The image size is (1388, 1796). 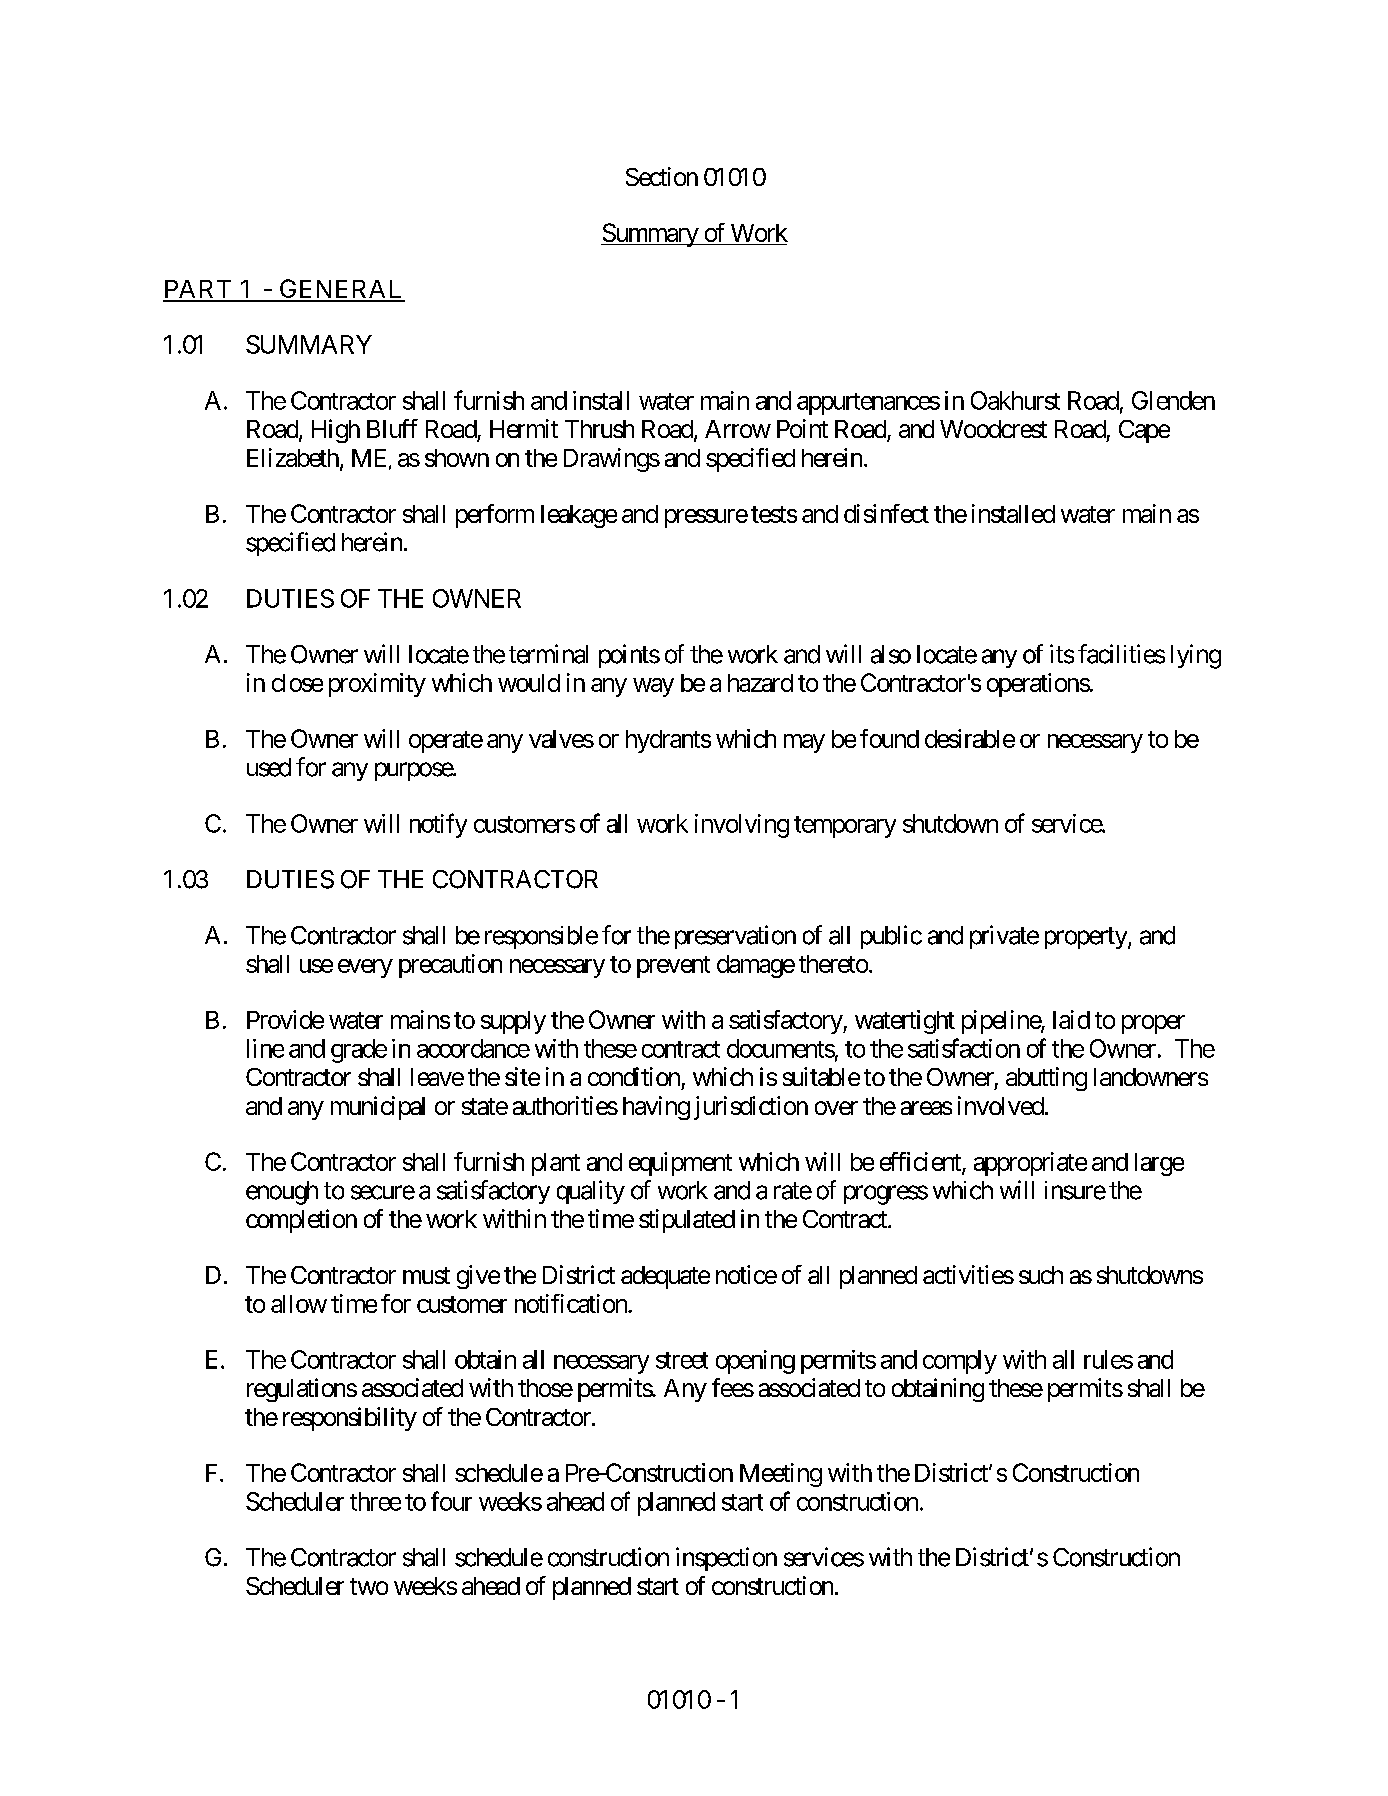 I want to click on lying, so click(x=1196, y=656).
